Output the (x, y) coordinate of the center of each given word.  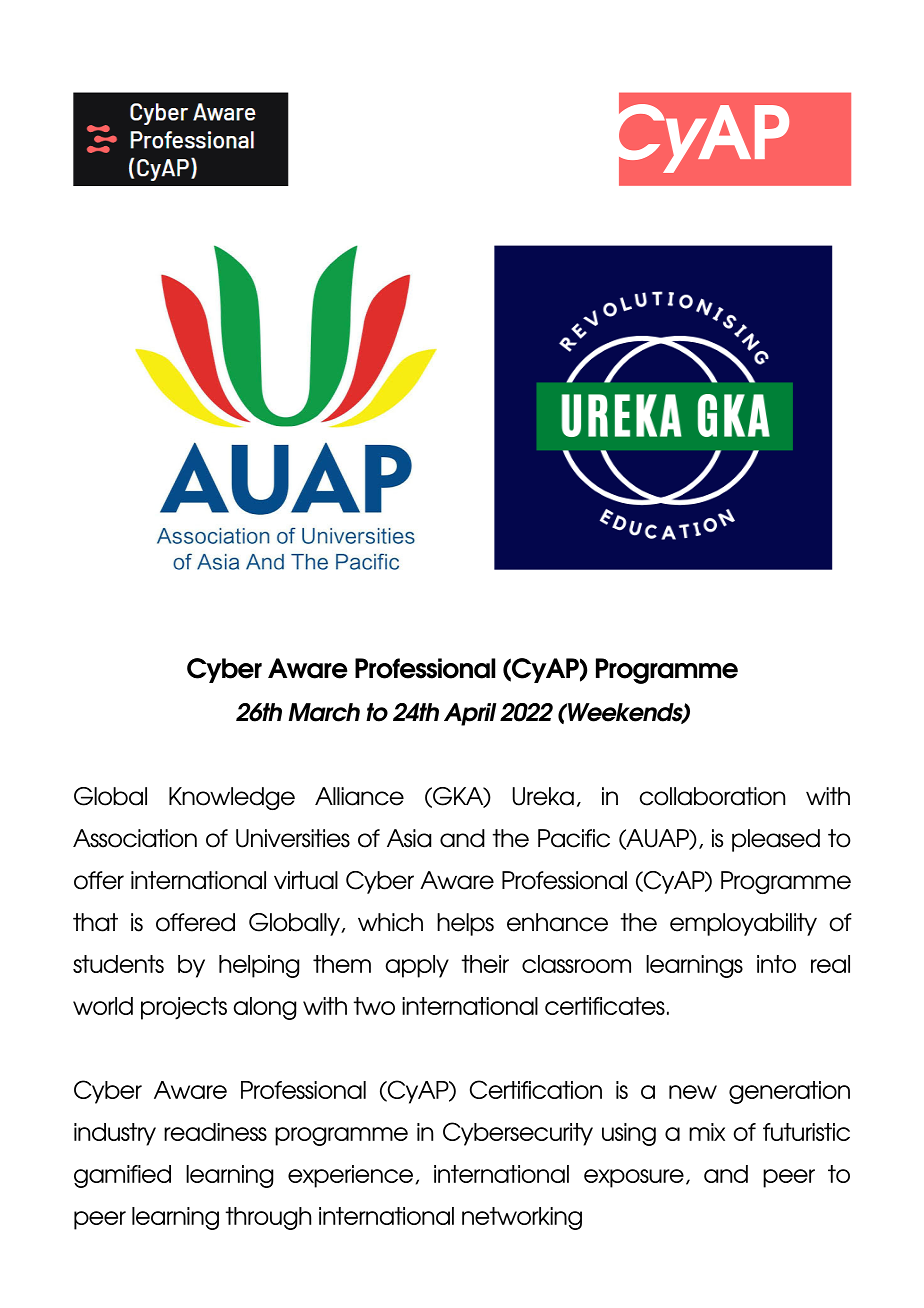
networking (522, 1218)
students (118, 964)
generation (789, 1092)
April (470, 714)
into (776, 964)
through (268, 1218)
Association (135, 838)
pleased (776, 840)
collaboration (712, 796)
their (485, 964)
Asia (409, 838)
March (324, 712)
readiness (215, 1132)
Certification (536, 1089)
